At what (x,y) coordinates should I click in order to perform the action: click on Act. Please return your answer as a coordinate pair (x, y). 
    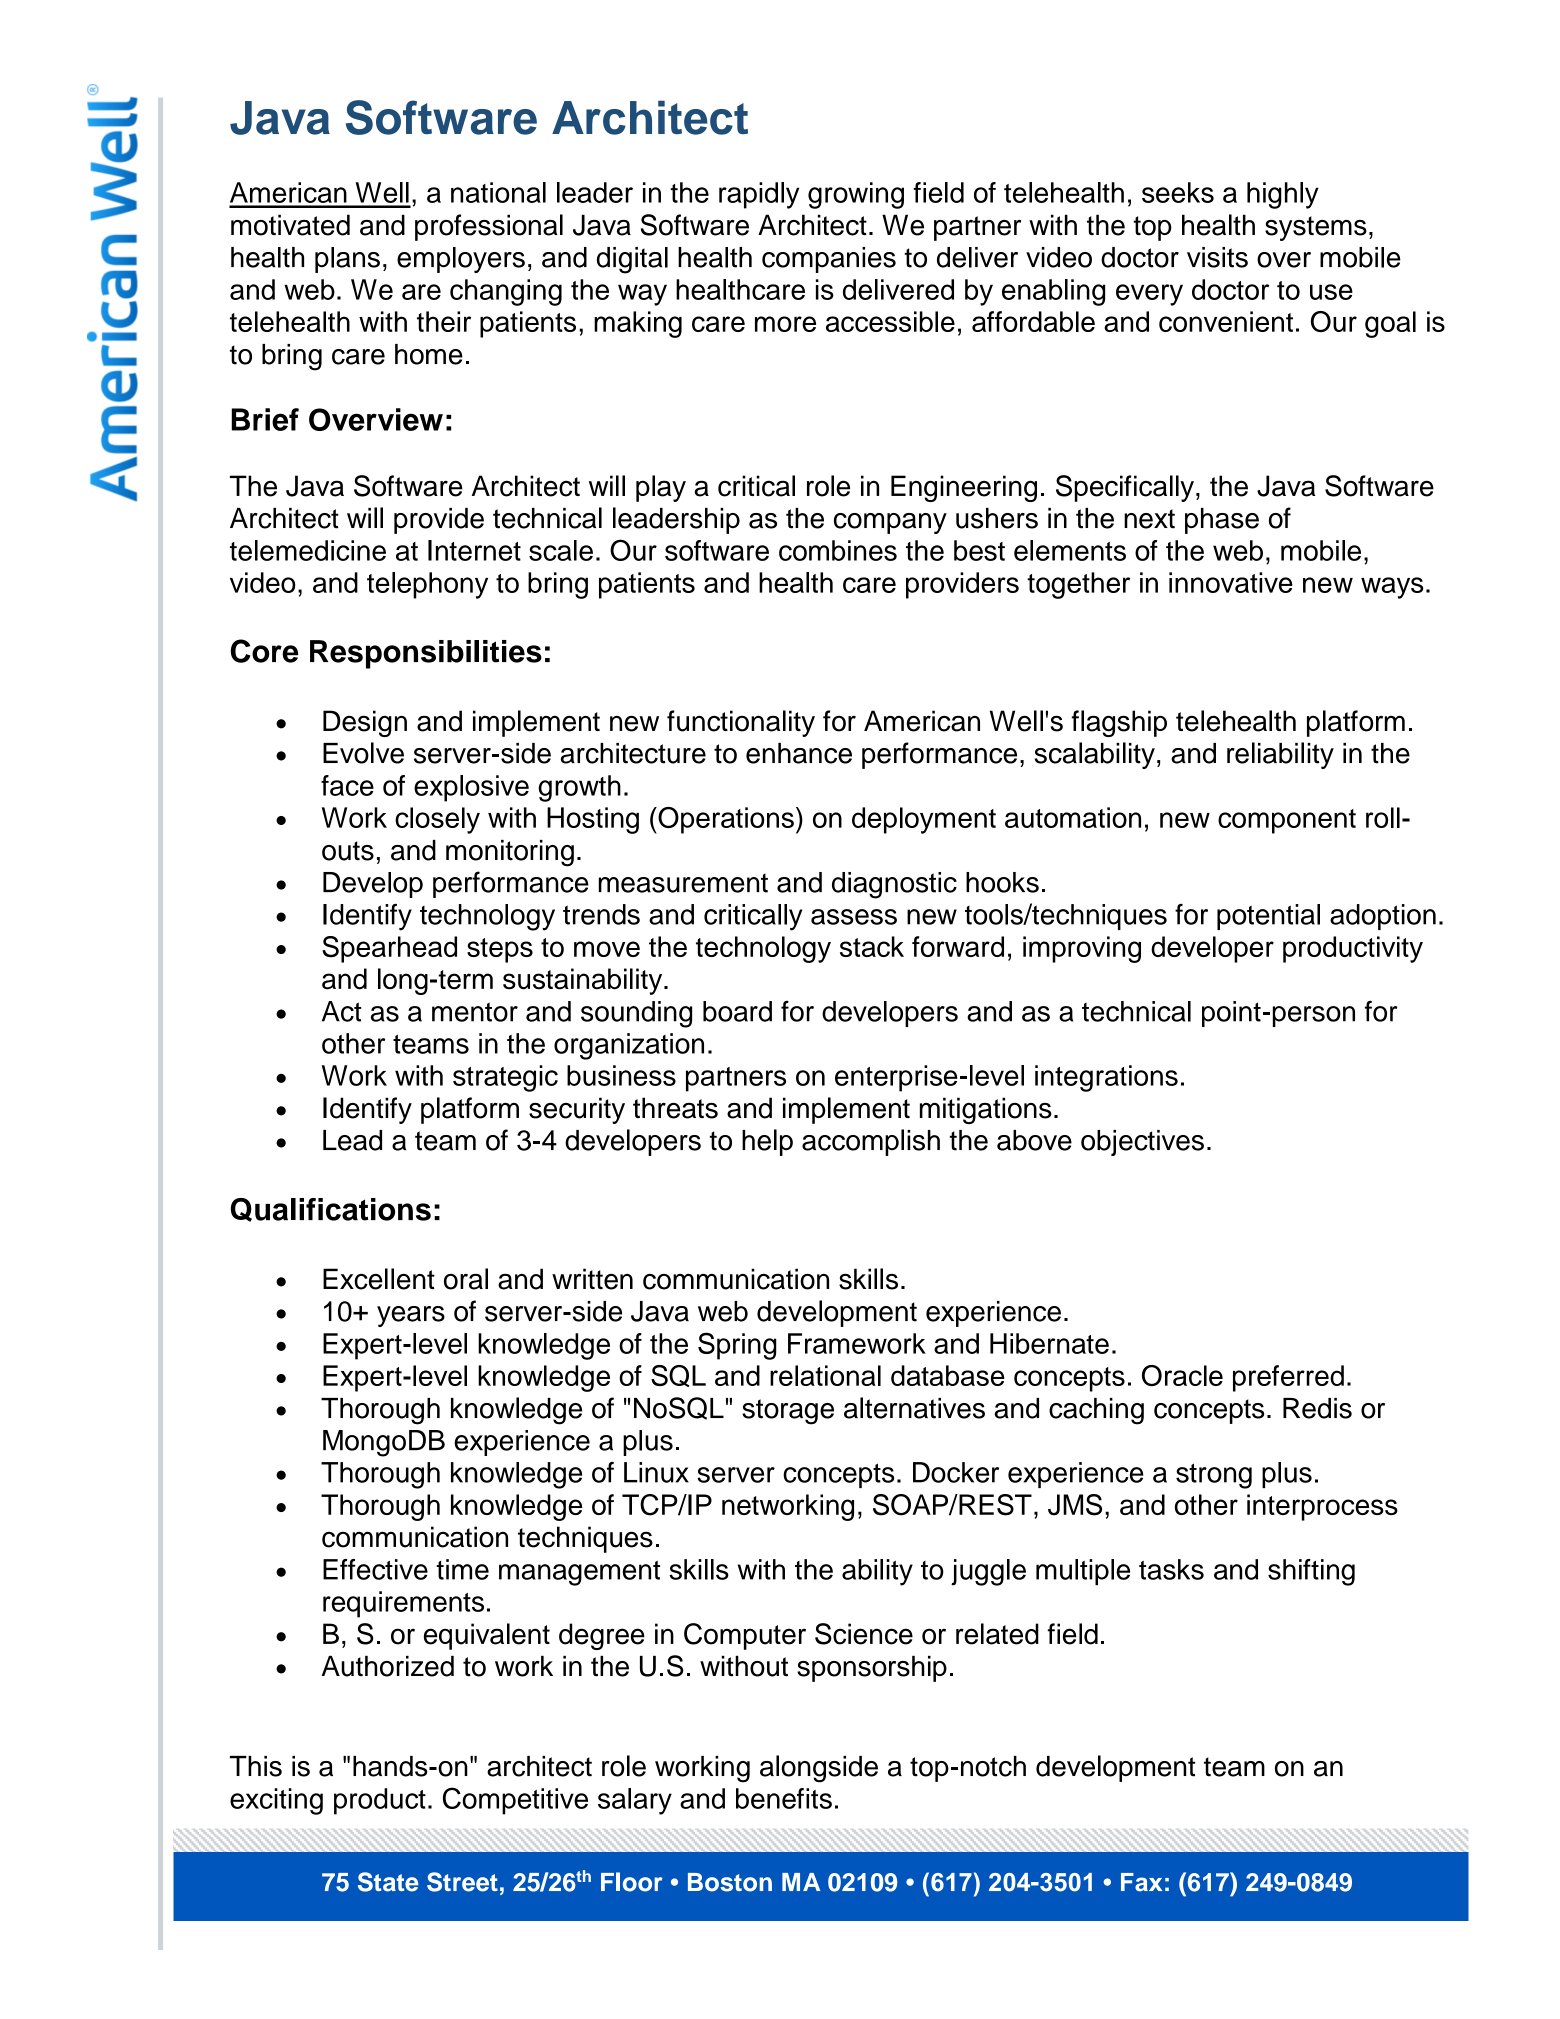
    Looking at the image, I should click on (341, 1011).
